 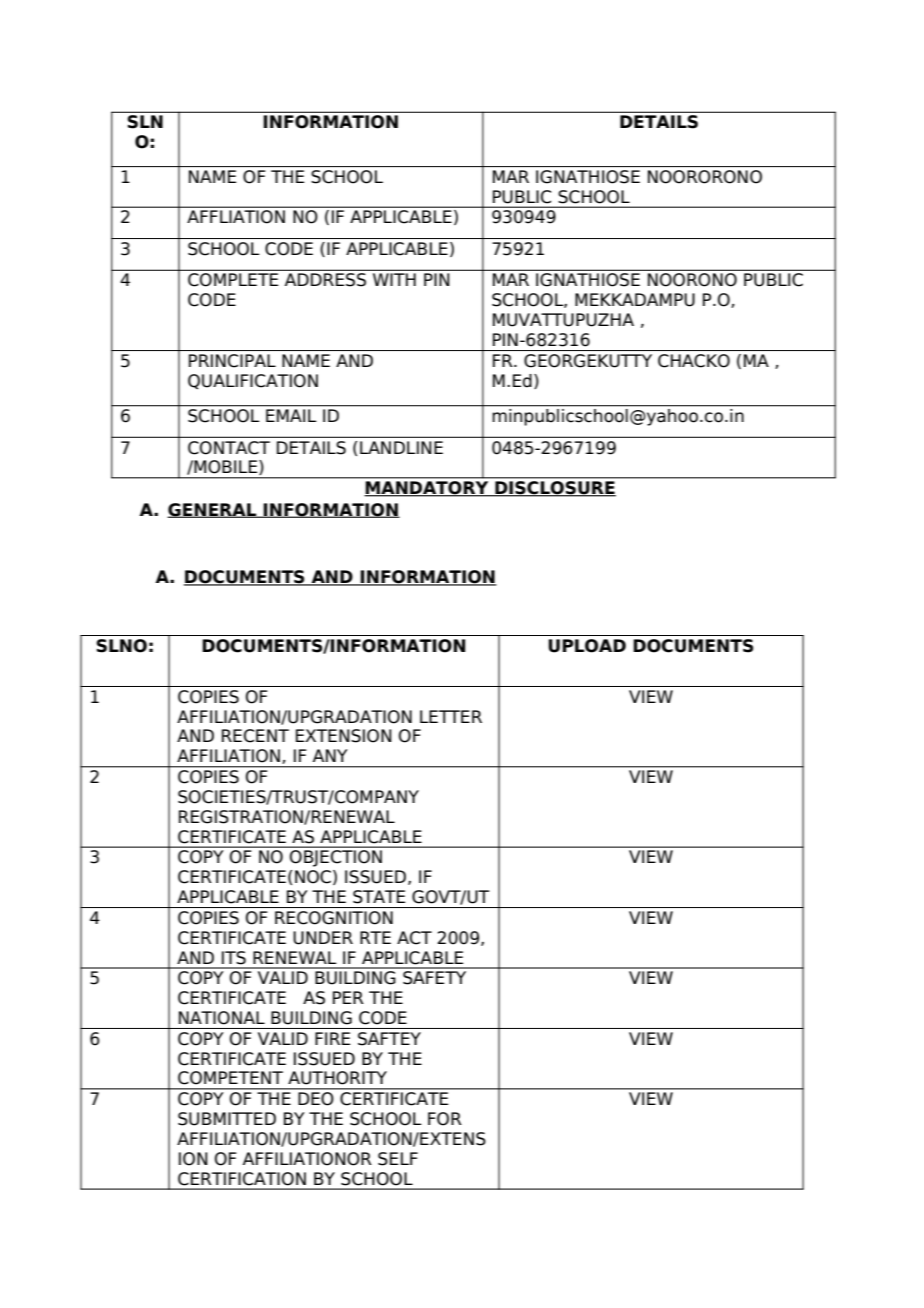 What do you see at coordinates (234, 958) in the screenshot?
I see `ITS` at bounding box center [234, 958].
